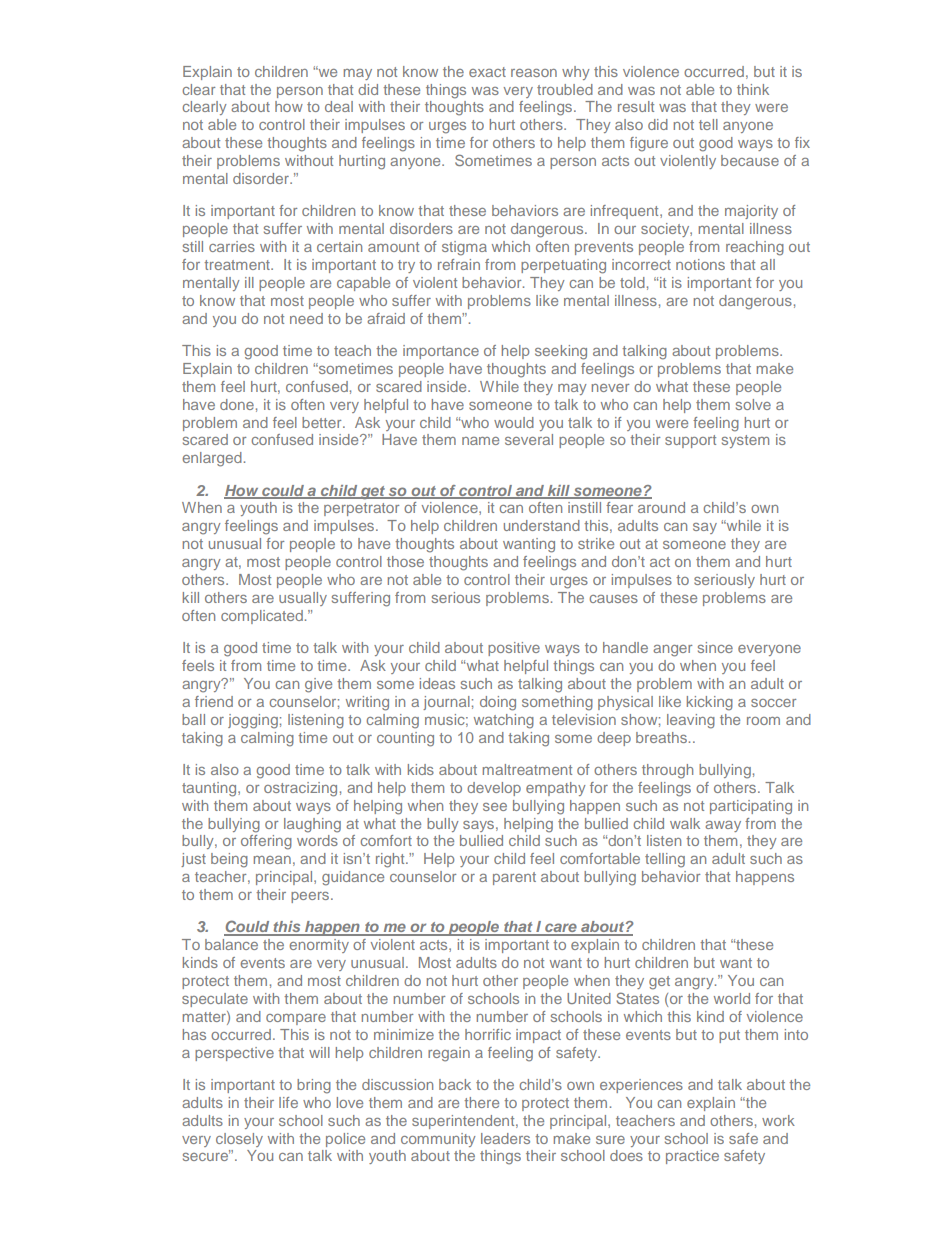 The height and width of the document is (1233, 952). I want to click on closely, so click(239, 1140).
